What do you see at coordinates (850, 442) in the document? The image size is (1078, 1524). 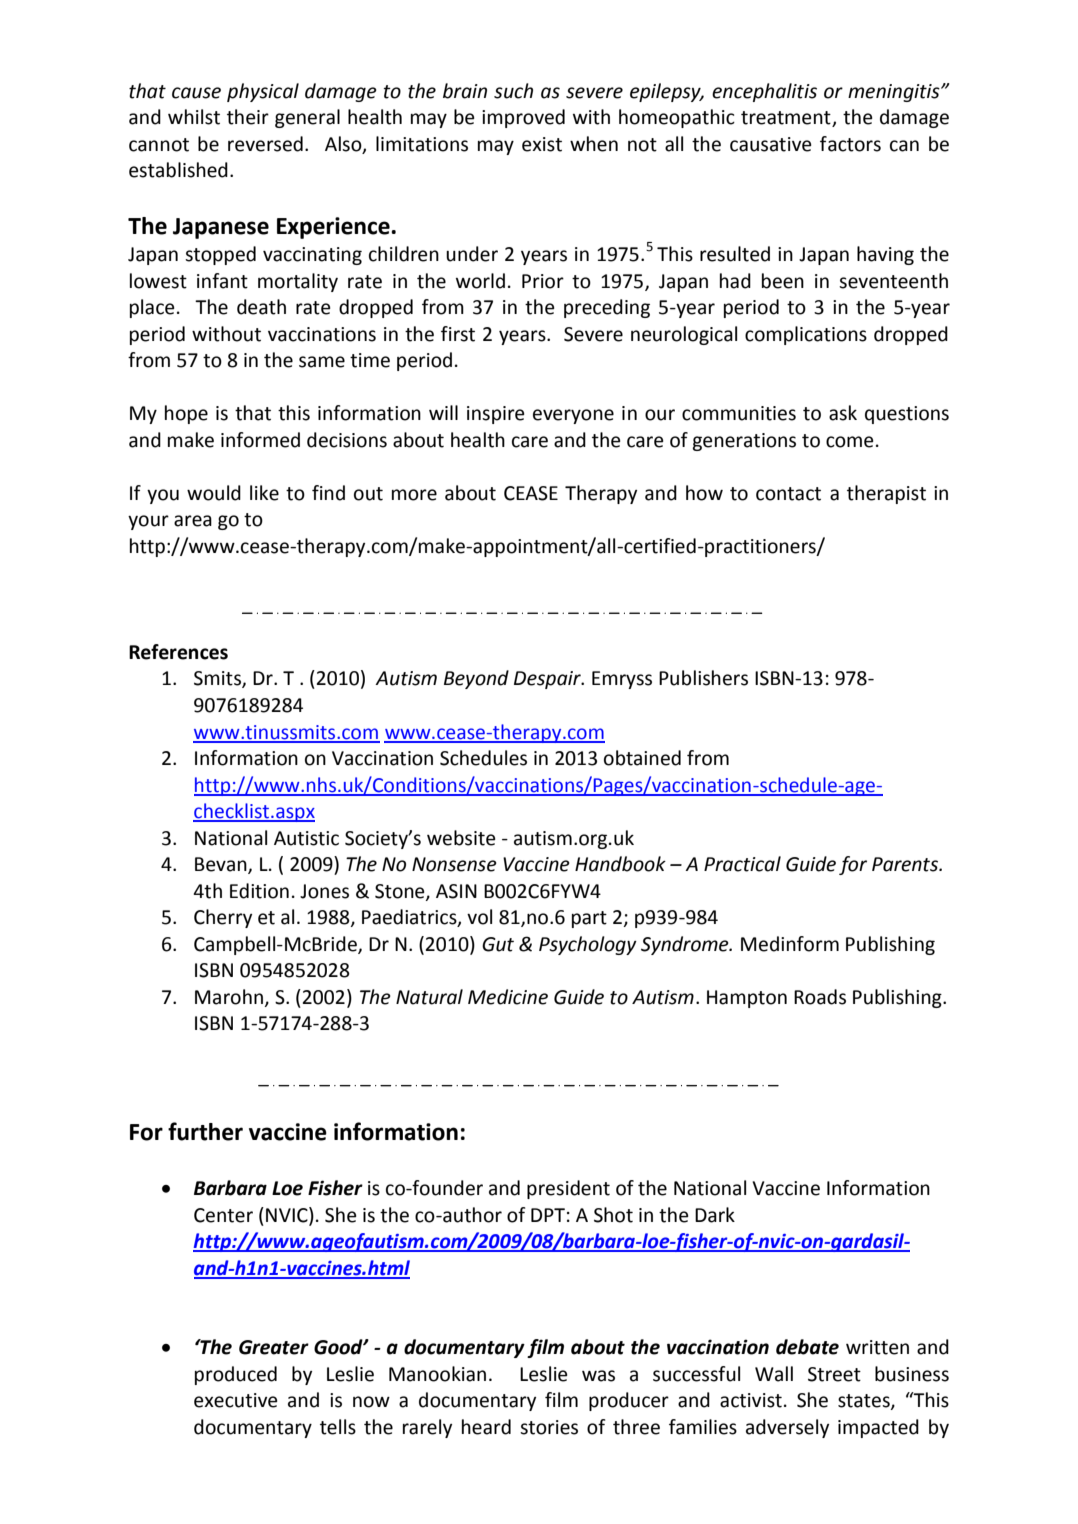 I see `come` at bounding box center [850, 442].
